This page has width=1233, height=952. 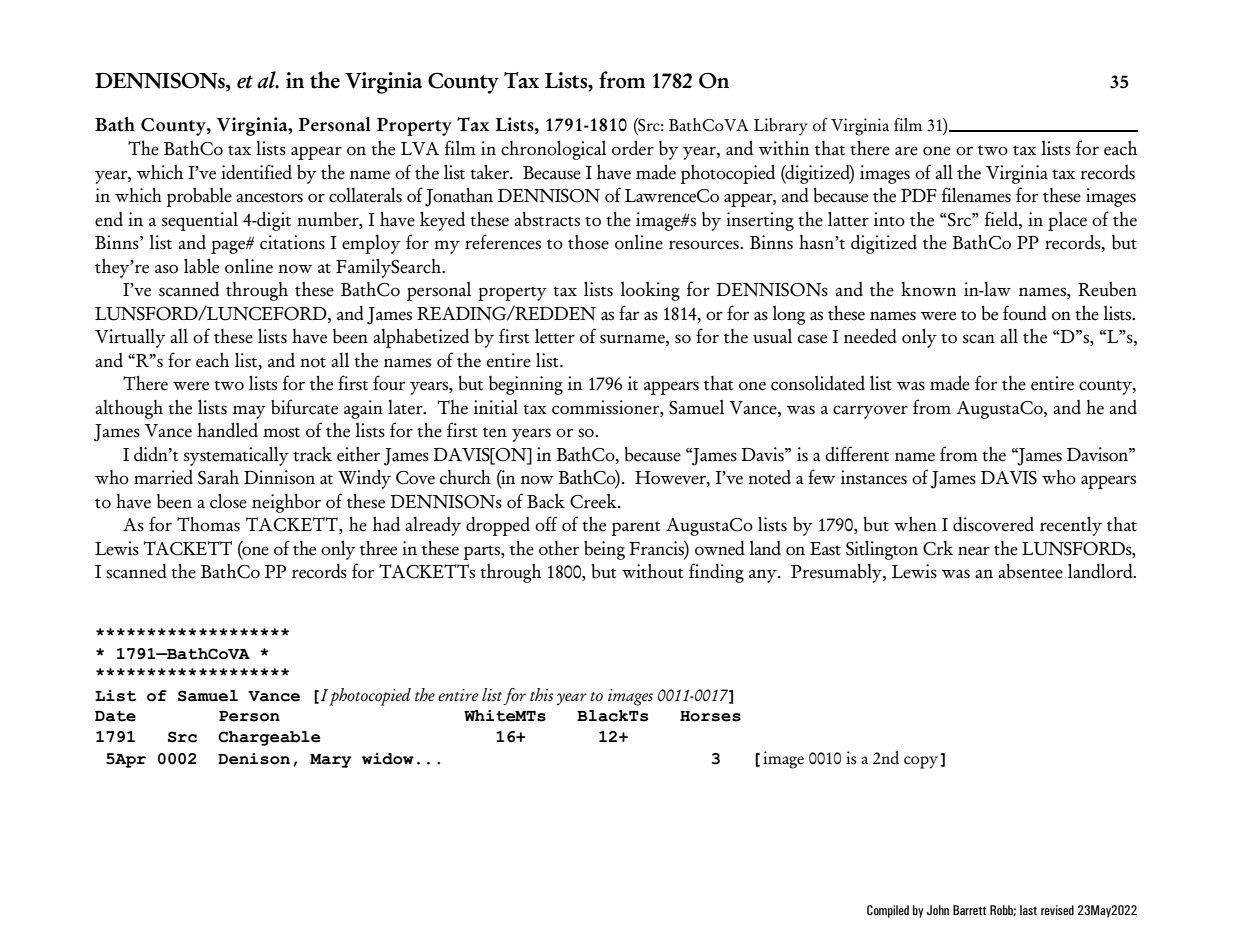 What do you see at coordinates (888, 911) in the page?
I see `Compiled` at bounding box center [888, 911].
